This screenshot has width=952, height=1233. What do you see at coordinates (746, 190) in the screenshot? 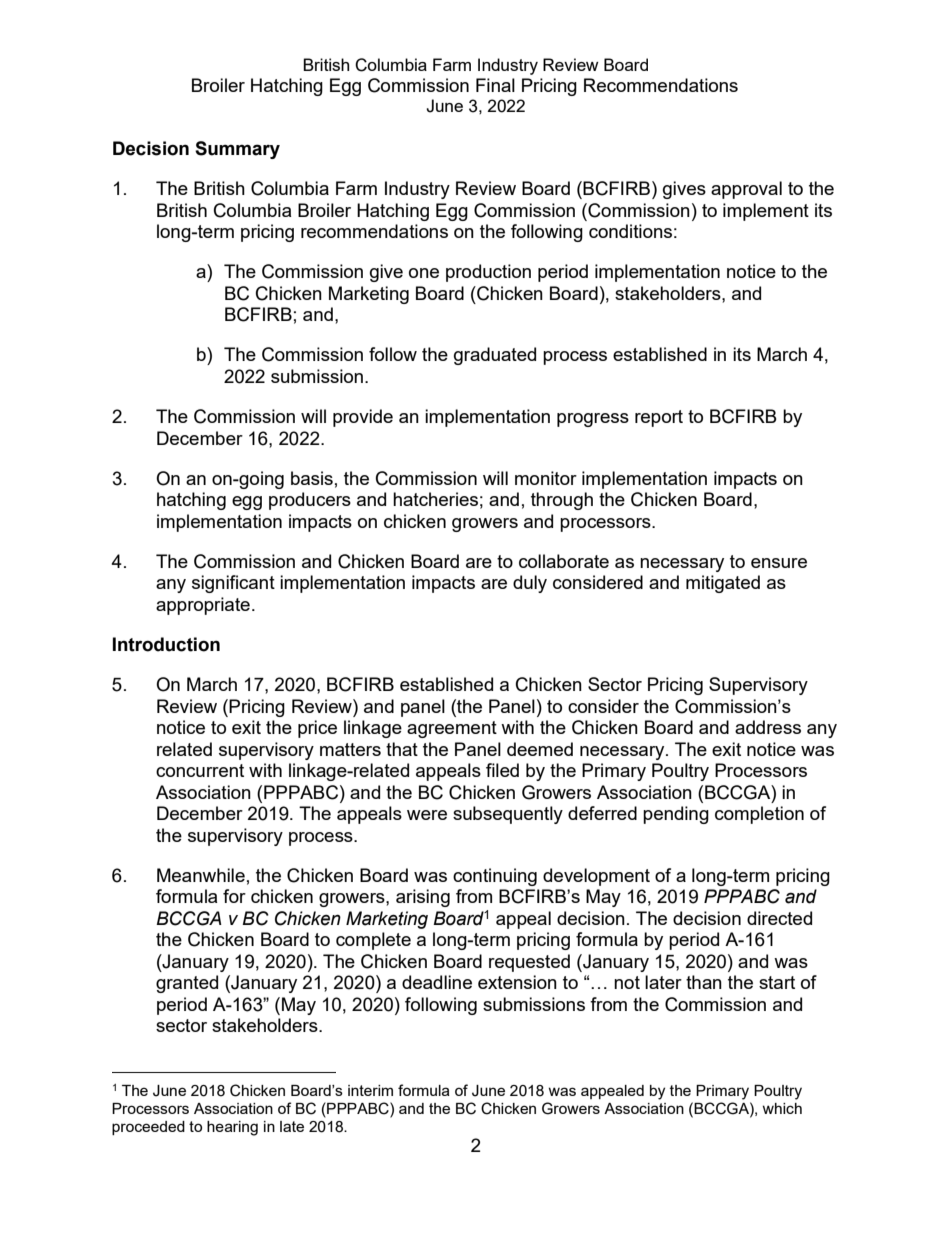
I see `approval` at bounding box center [746, 190].
